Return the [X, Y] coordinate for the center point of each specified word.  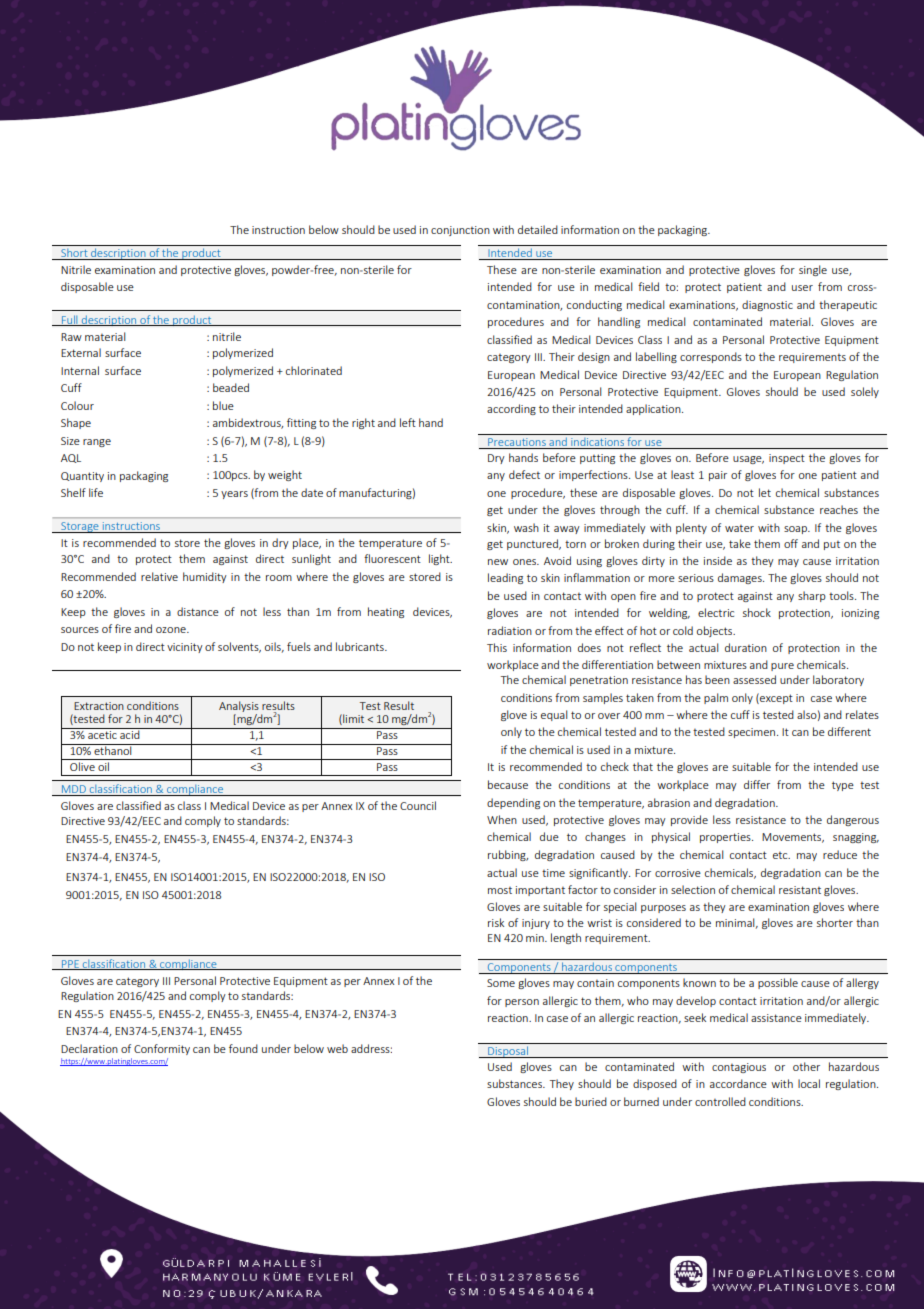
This [497, 647]
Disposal [508, 1052]
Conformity [162, 1049]
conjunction [460, 231]
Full [69, 320]
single [813, 270]
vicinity [185, 648]
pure [782, 667]
